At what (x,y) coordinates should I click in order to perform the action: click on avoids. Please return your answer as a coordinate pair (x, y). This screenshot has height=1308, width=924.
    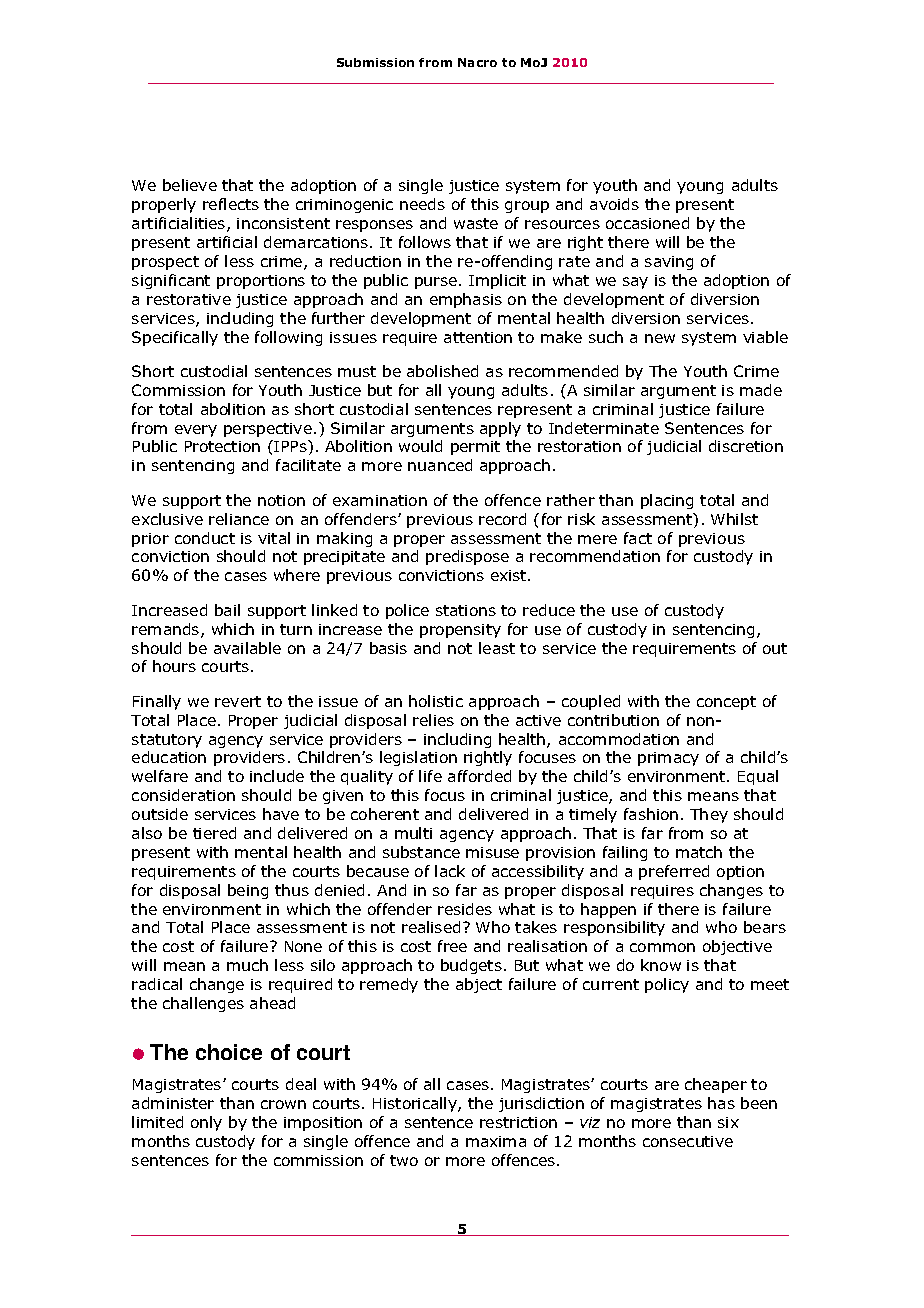
    Looking at the image, I should click on (614, 204).
